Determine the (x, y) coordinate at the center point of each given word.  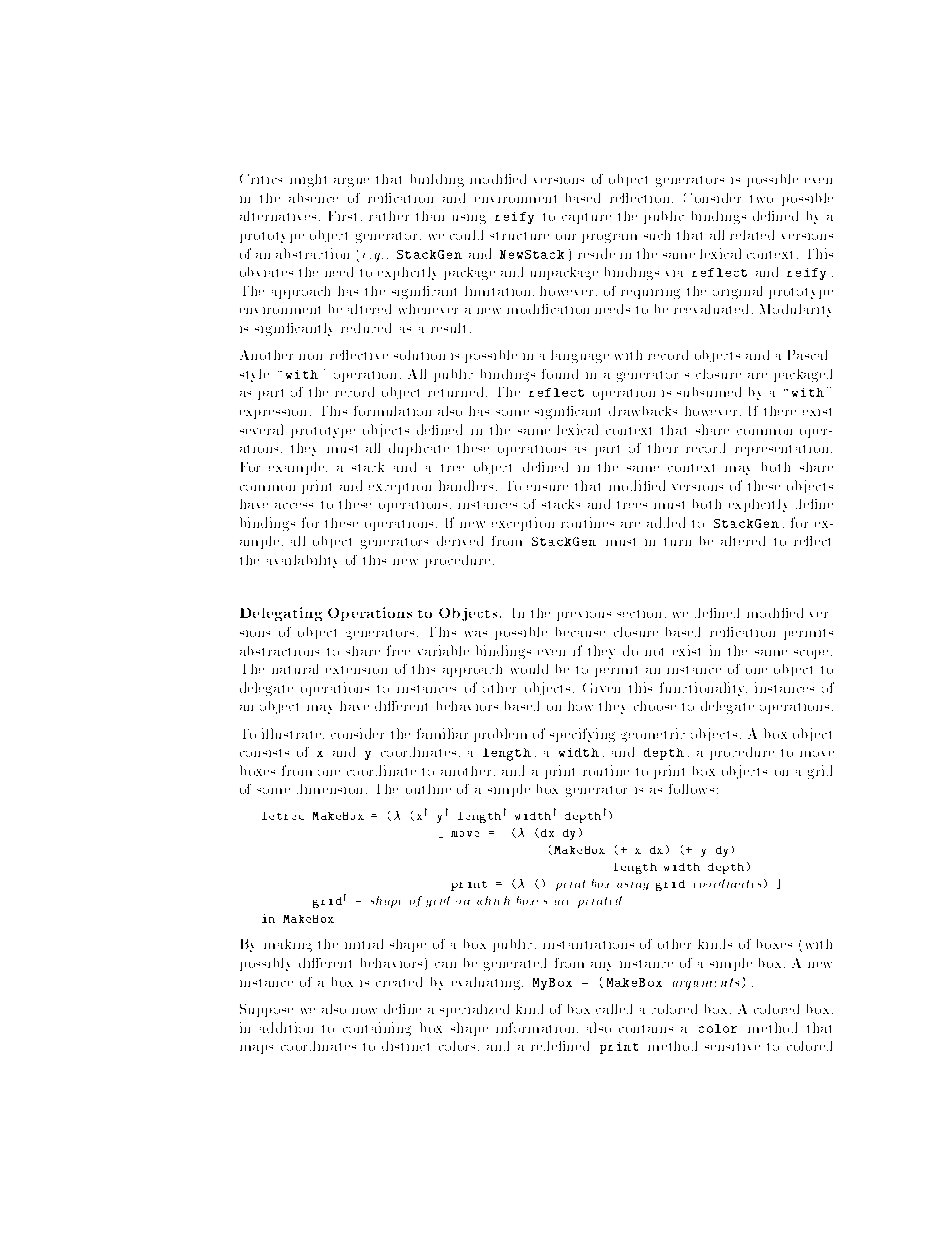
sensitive (732, 1047)
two (761, 199)
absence (313, 198)
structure (519, 236)
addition (286, 1027)
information (535, 1027)
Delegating (281, 614)
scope (811, 654)
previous (584, 616)
